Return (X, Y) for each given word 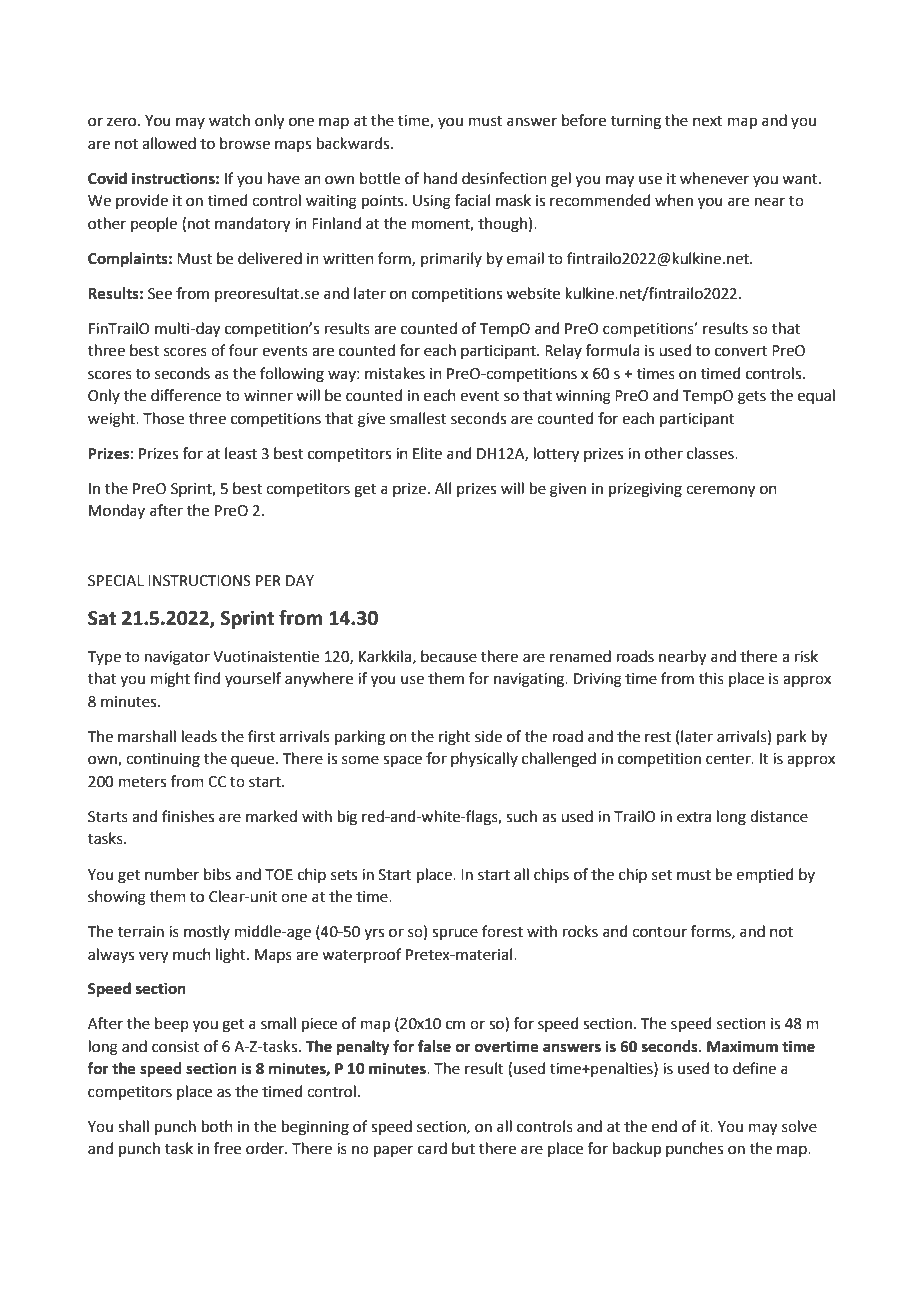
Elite (427, 453)
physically (484, 759)
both (217, 1126)
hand (440, 178)
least (241, 453)
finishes (188, 816)
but (463, 1148)
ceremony (720, 491)
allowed (169, 143)
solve (799, 1126)
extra (694, 817)
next (708, 121)
